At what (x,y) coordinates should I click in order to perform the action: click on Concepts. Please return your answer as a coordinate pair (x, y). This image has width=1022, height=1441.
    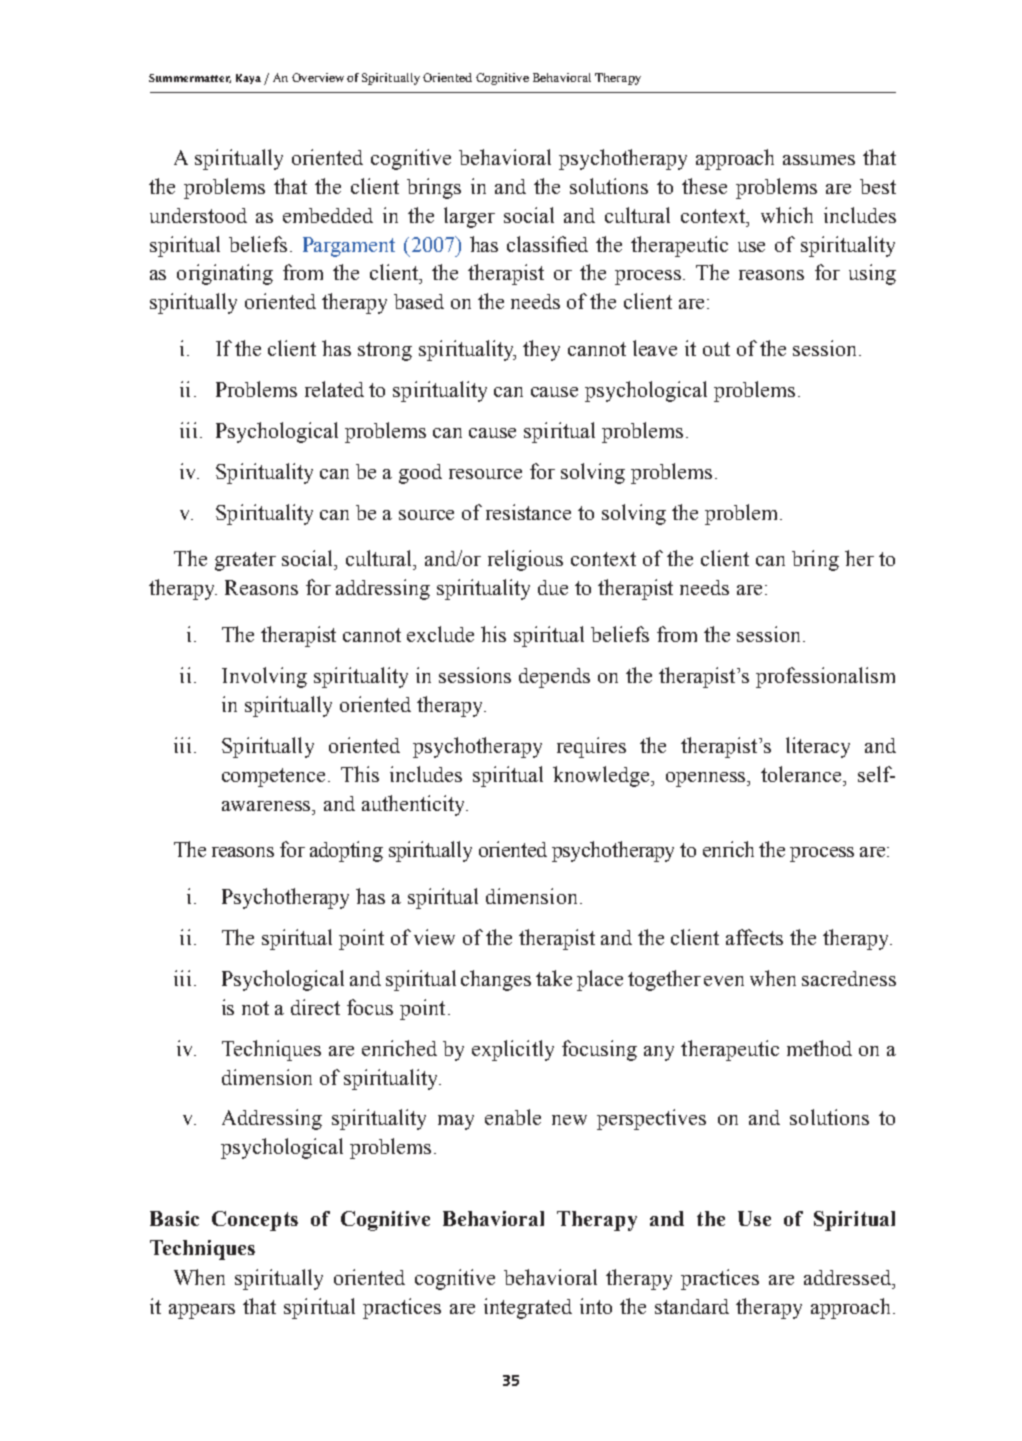
    Looking at the image, I should click on (255, 1221).
